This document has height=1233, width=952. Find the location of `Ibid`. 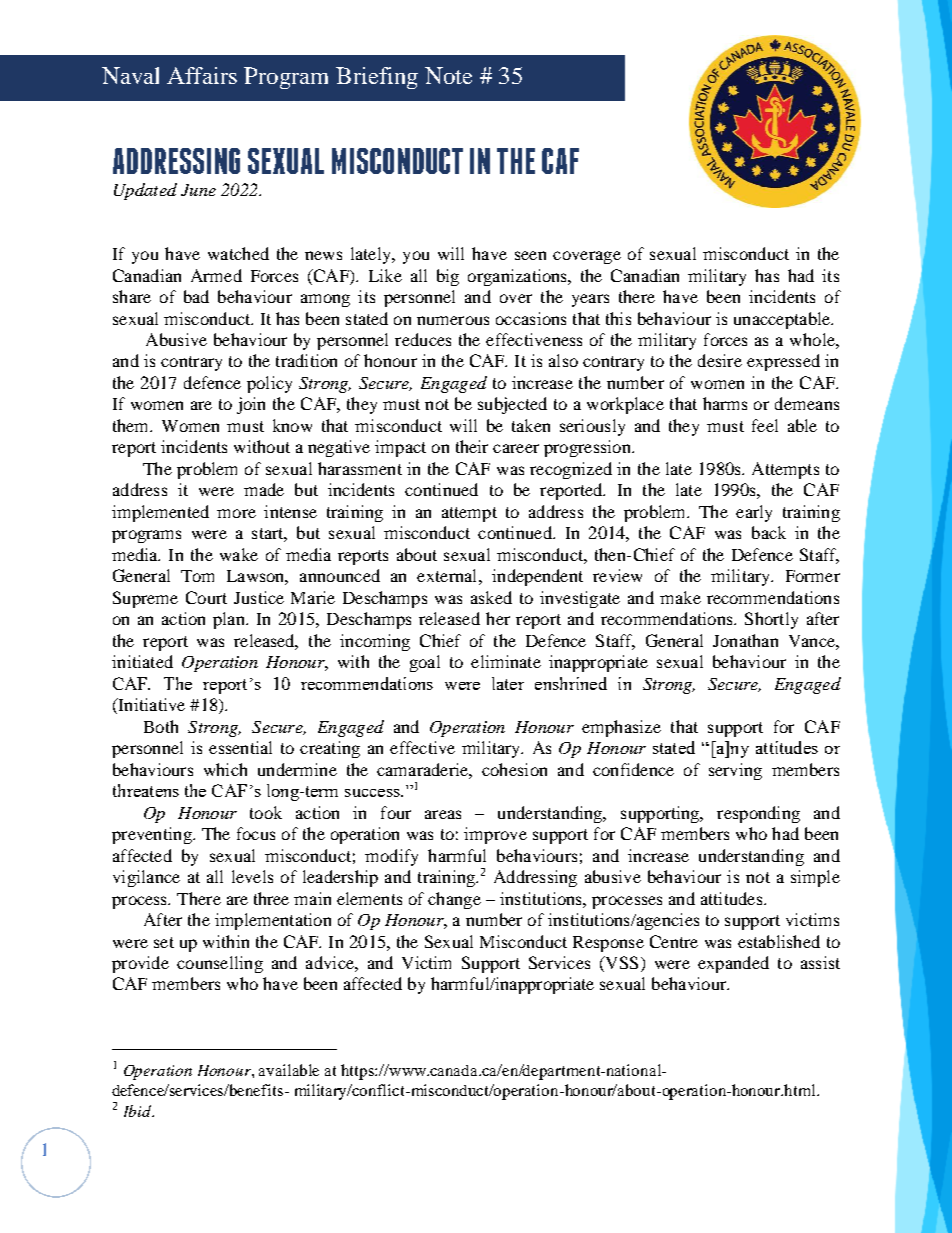

Ibid is located at coordinates (138, 1111).
